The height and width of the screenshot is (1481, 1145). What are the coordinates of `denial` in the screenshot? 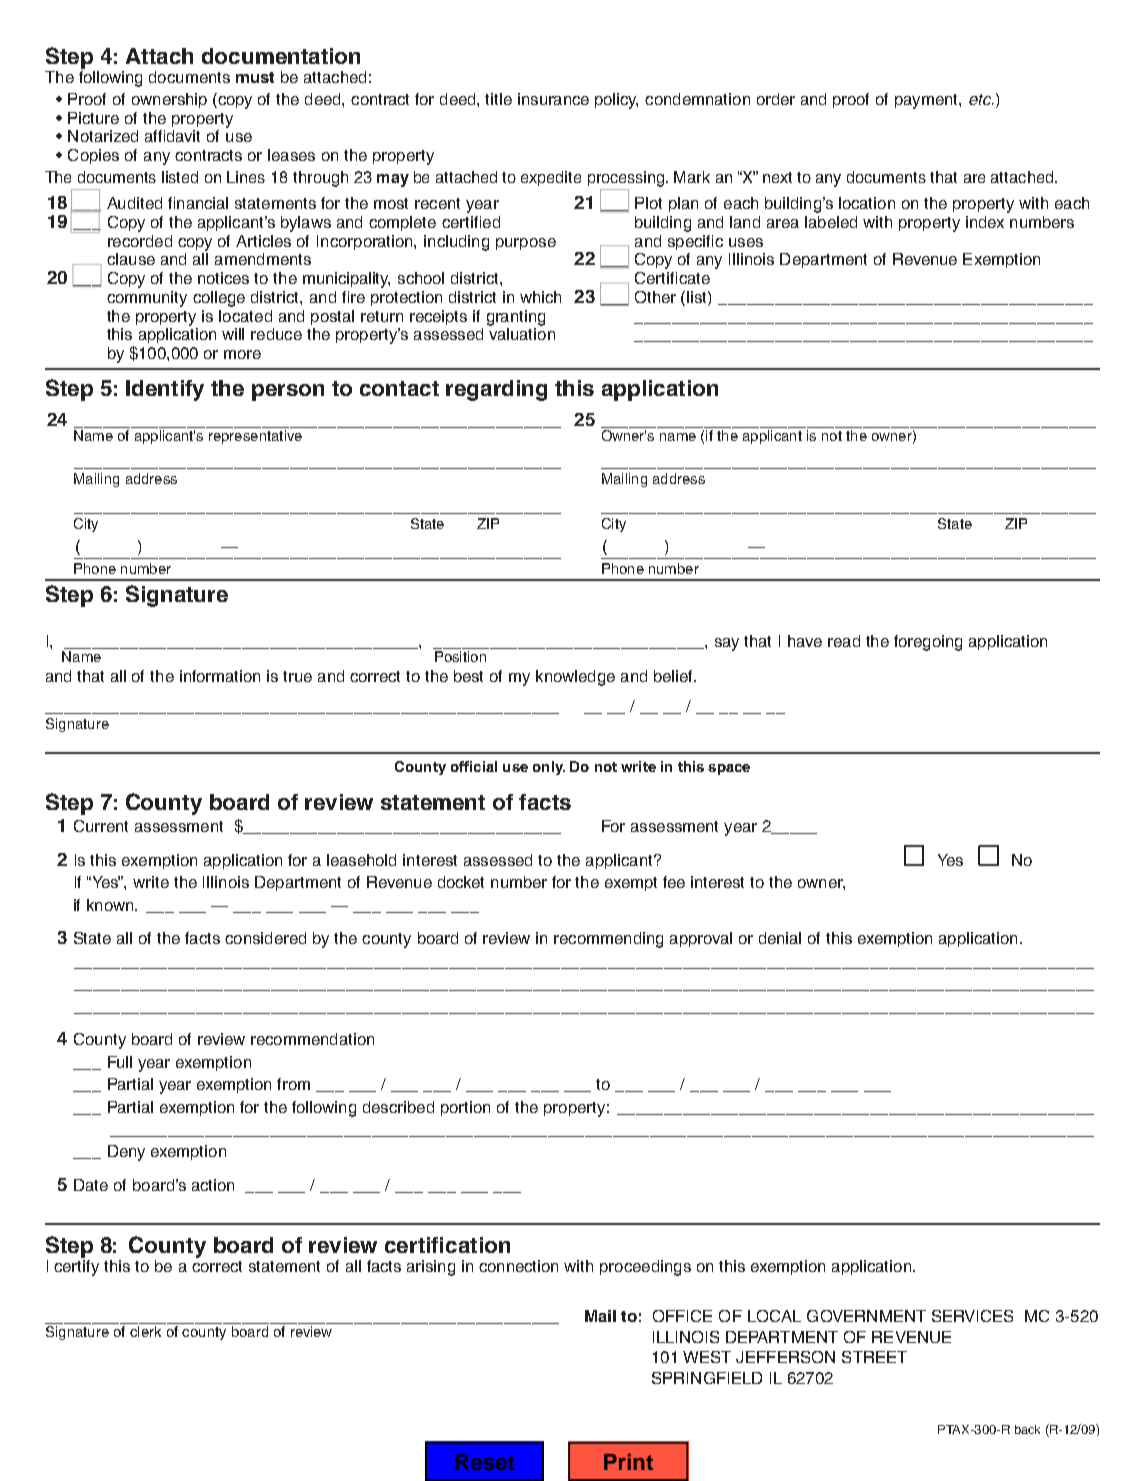 It's located at (780, 938).
